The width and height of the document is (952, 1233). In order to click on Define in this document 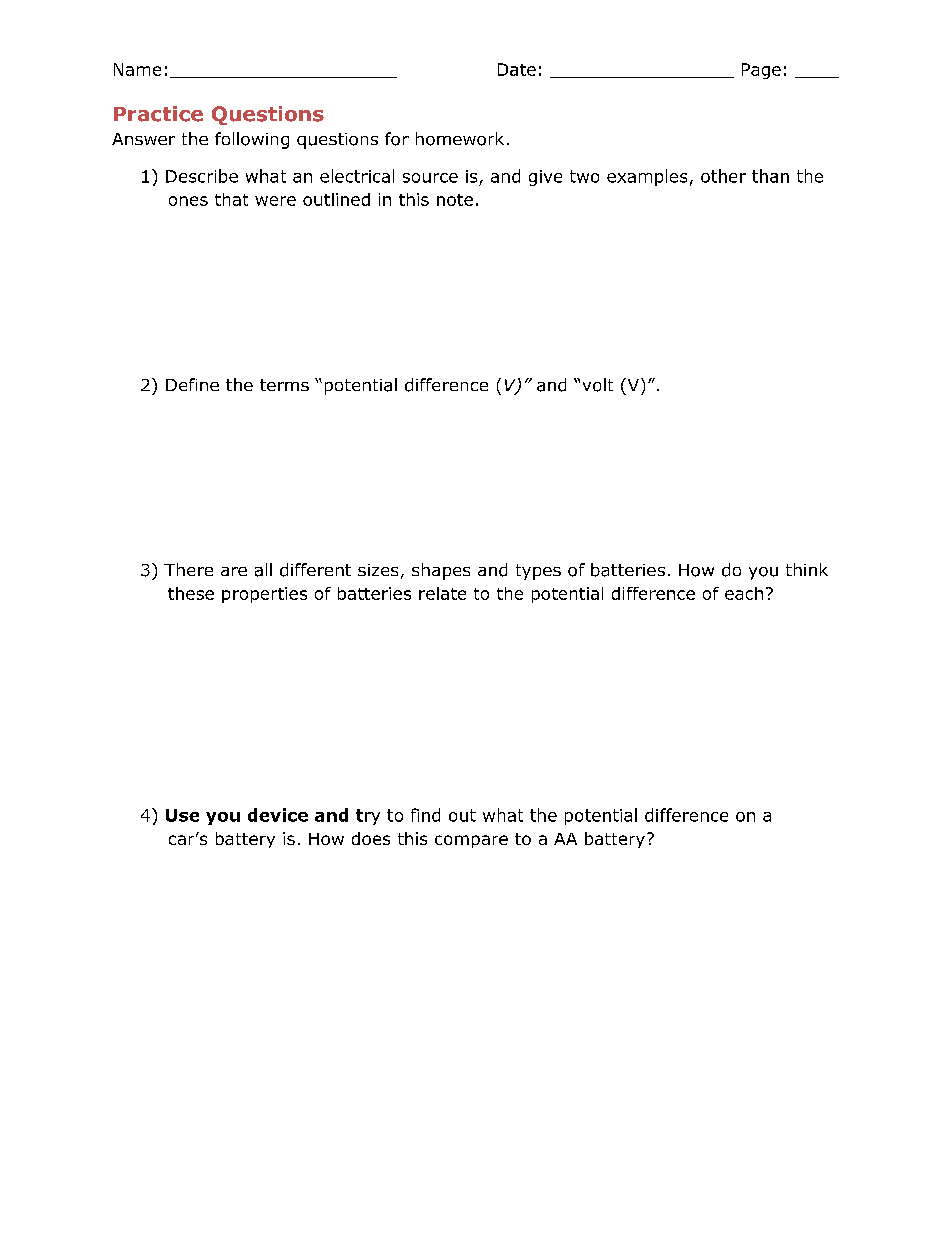, I will do `click(192, 384)`.
